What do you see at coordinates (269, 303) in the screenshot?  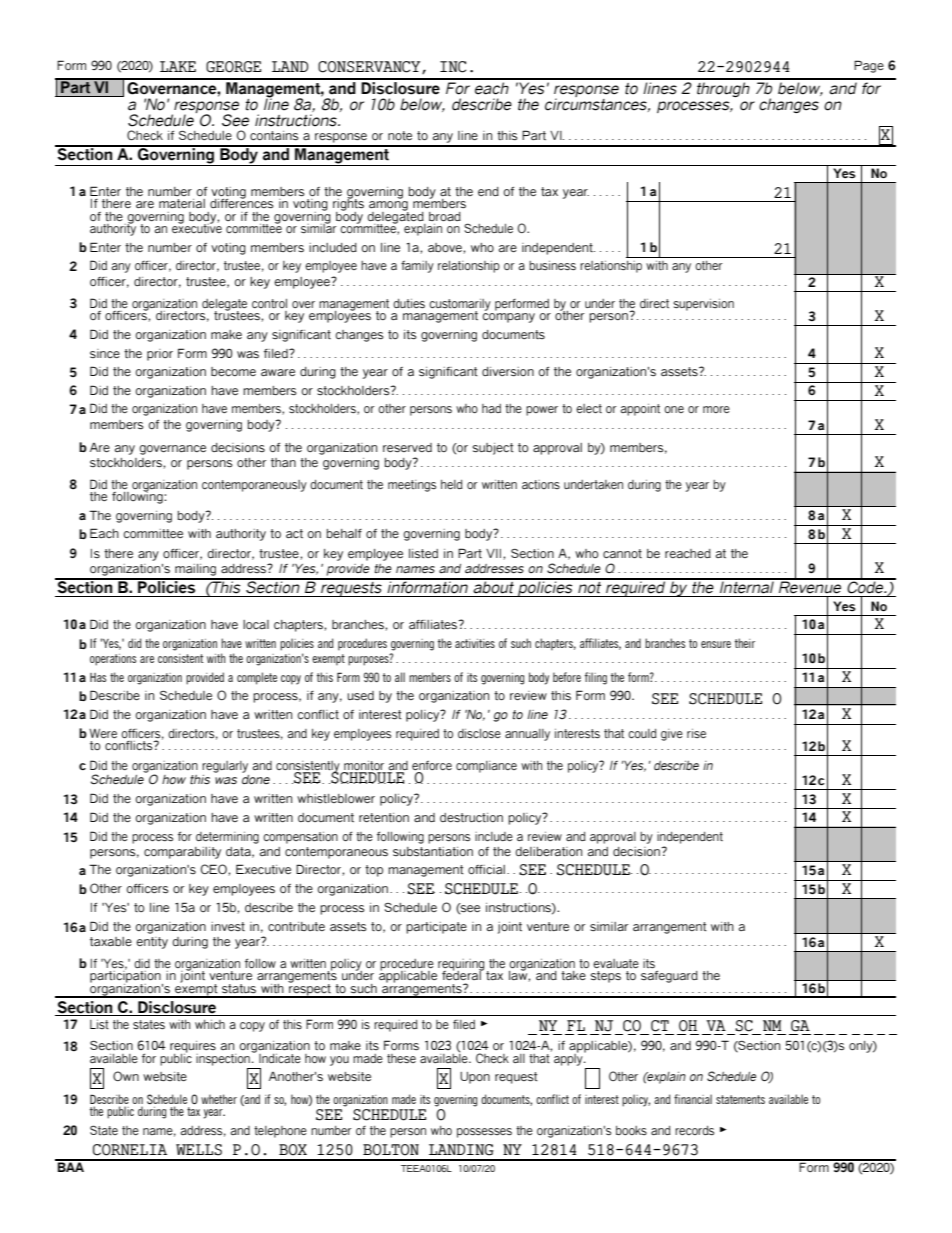 I see `control` at bounding box center [269, 303].
